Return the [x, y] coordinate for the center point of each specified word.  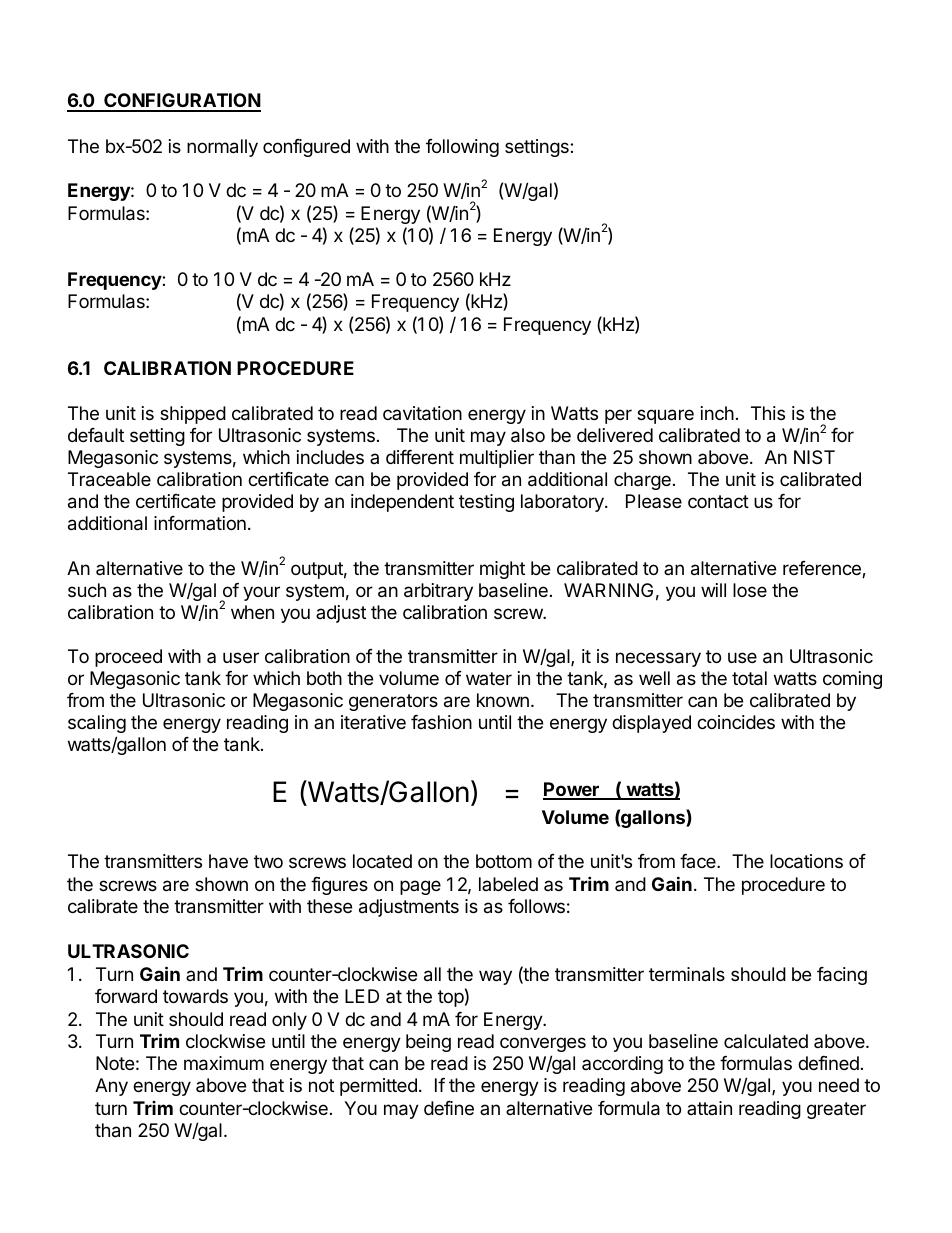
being [428, 1043]
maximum [224, 1063]
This [768, 413]
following [462, 148]
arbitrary [438, 592]
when [252, 612]
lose [750, 590]
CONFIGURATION [181, 102]
